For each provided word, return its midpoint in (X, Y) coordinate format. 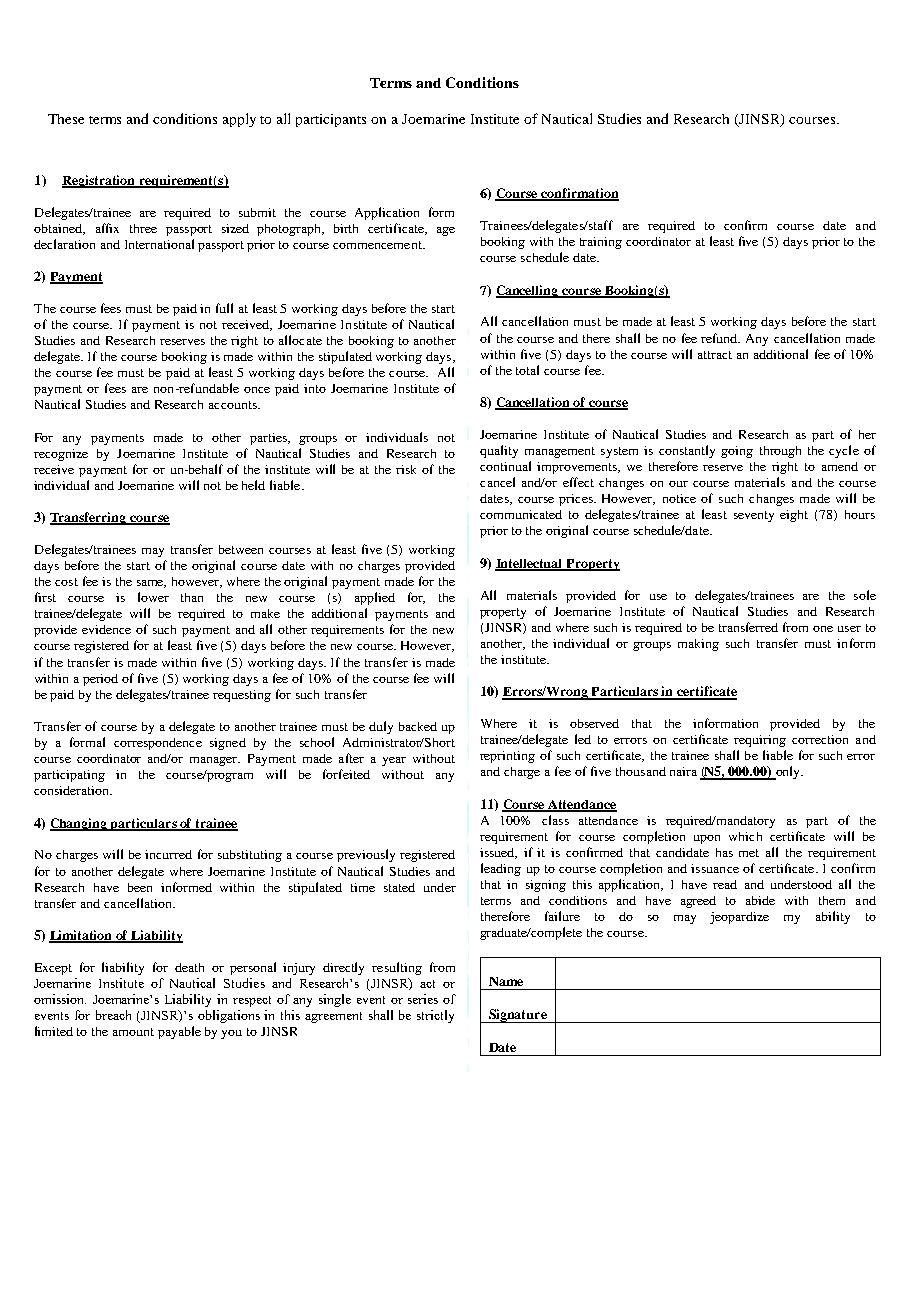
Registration (100, 181)
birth (346, 228)
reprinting (507, 757)
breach (113, 1015)
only (788, 773)
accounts (234, 405)
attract (715, 355)
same (151, 584)
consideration (73, 790)
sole (865, 595)
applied (375, 598)
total (527, 370)
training (601, 243)
